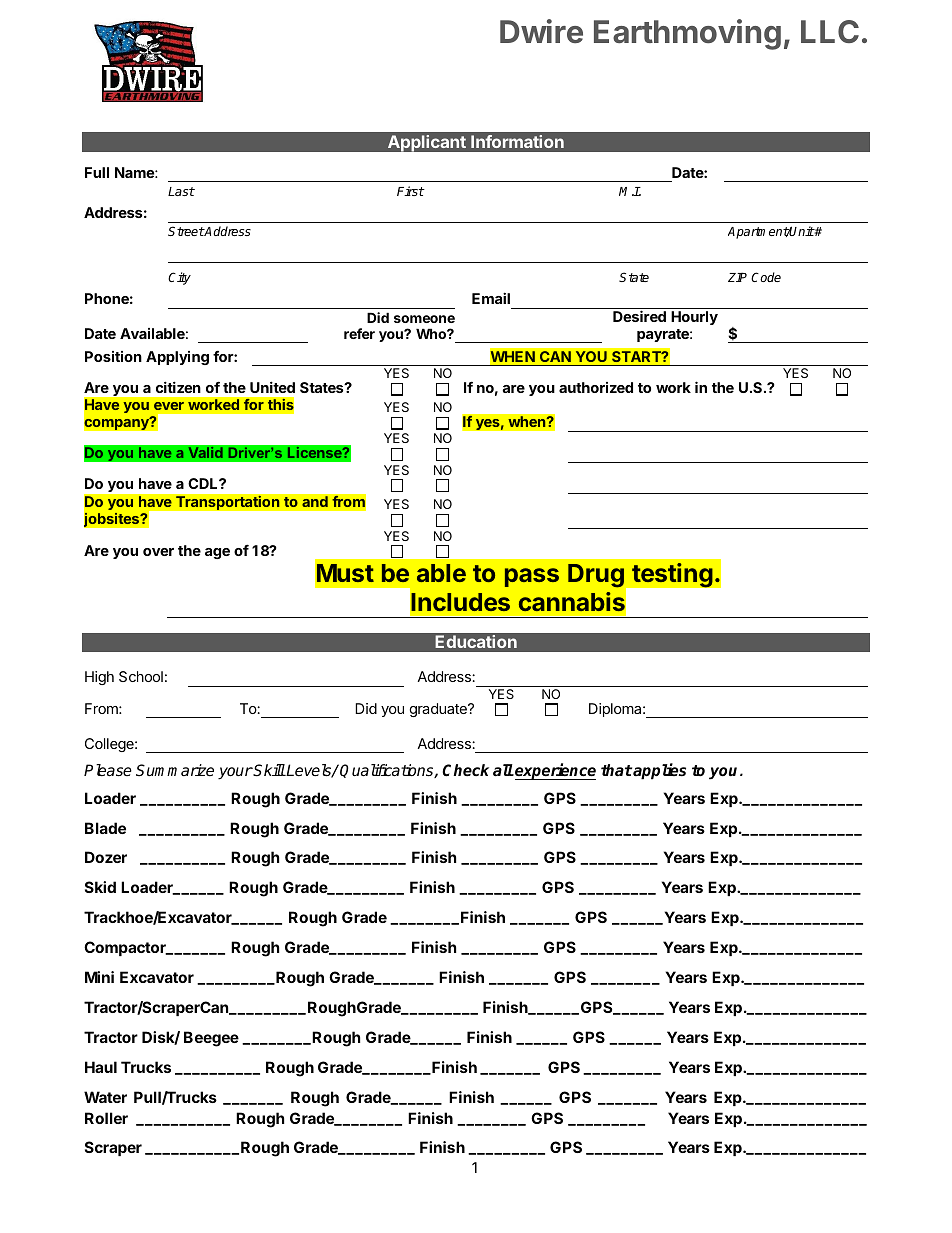 This image has width=952, height=1233. What do you see at coordinates (517, 141) in the image?
I see `Information` at bounding box center [517, 141].
